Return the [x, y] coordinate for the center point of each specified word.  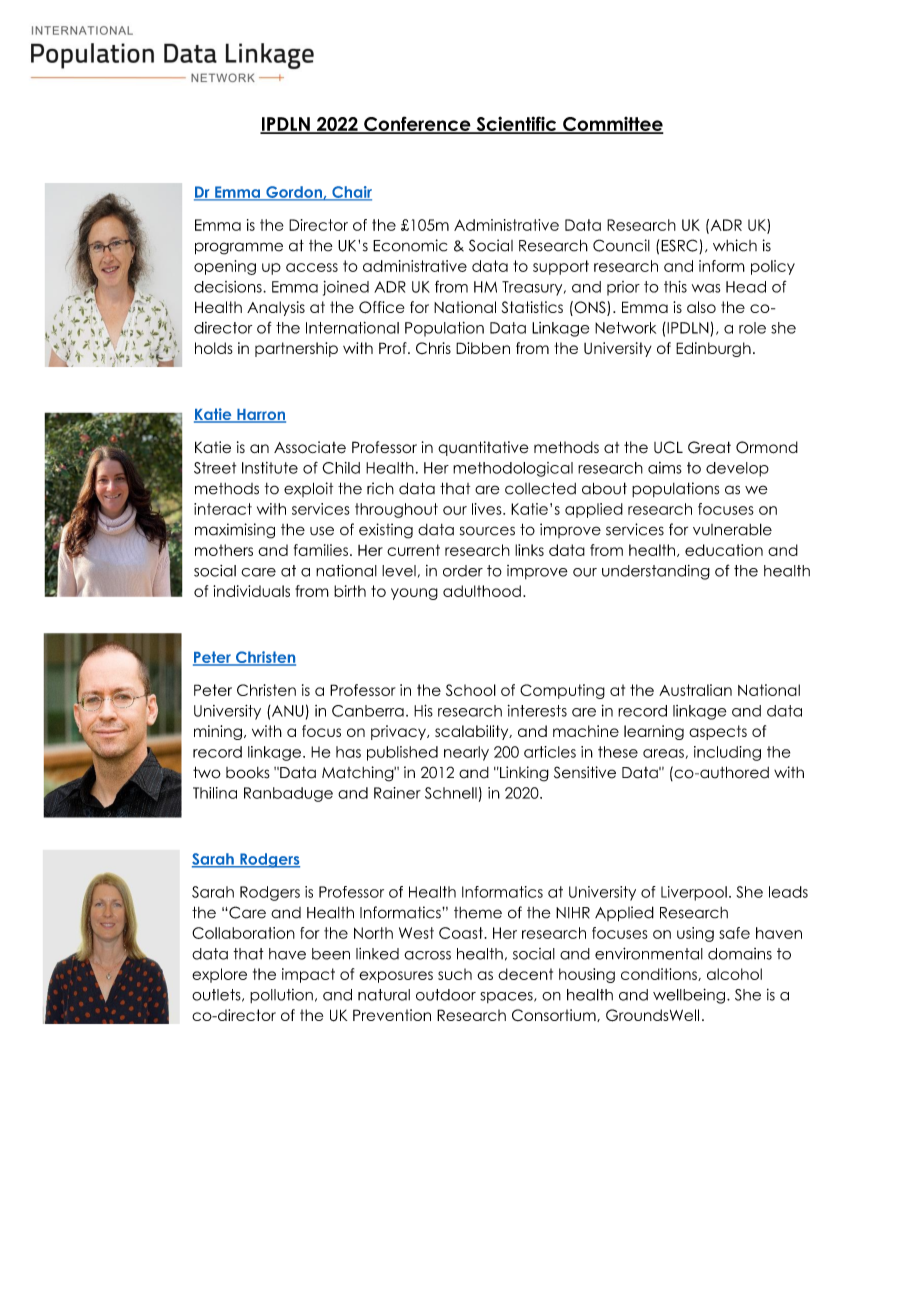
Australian [695, 690]
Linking [523, 774]
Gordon [294, 193]
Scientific [516, 124]
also [701, 307]
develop [737, 469]
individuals [251, 591]
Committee [612, 125]
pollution [281, 996]
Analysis [276, 308]
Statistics [532, 307]
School [471, 690]
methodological [513, 469]
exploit [308, 489]
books [248, 773]
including [727, 753]
